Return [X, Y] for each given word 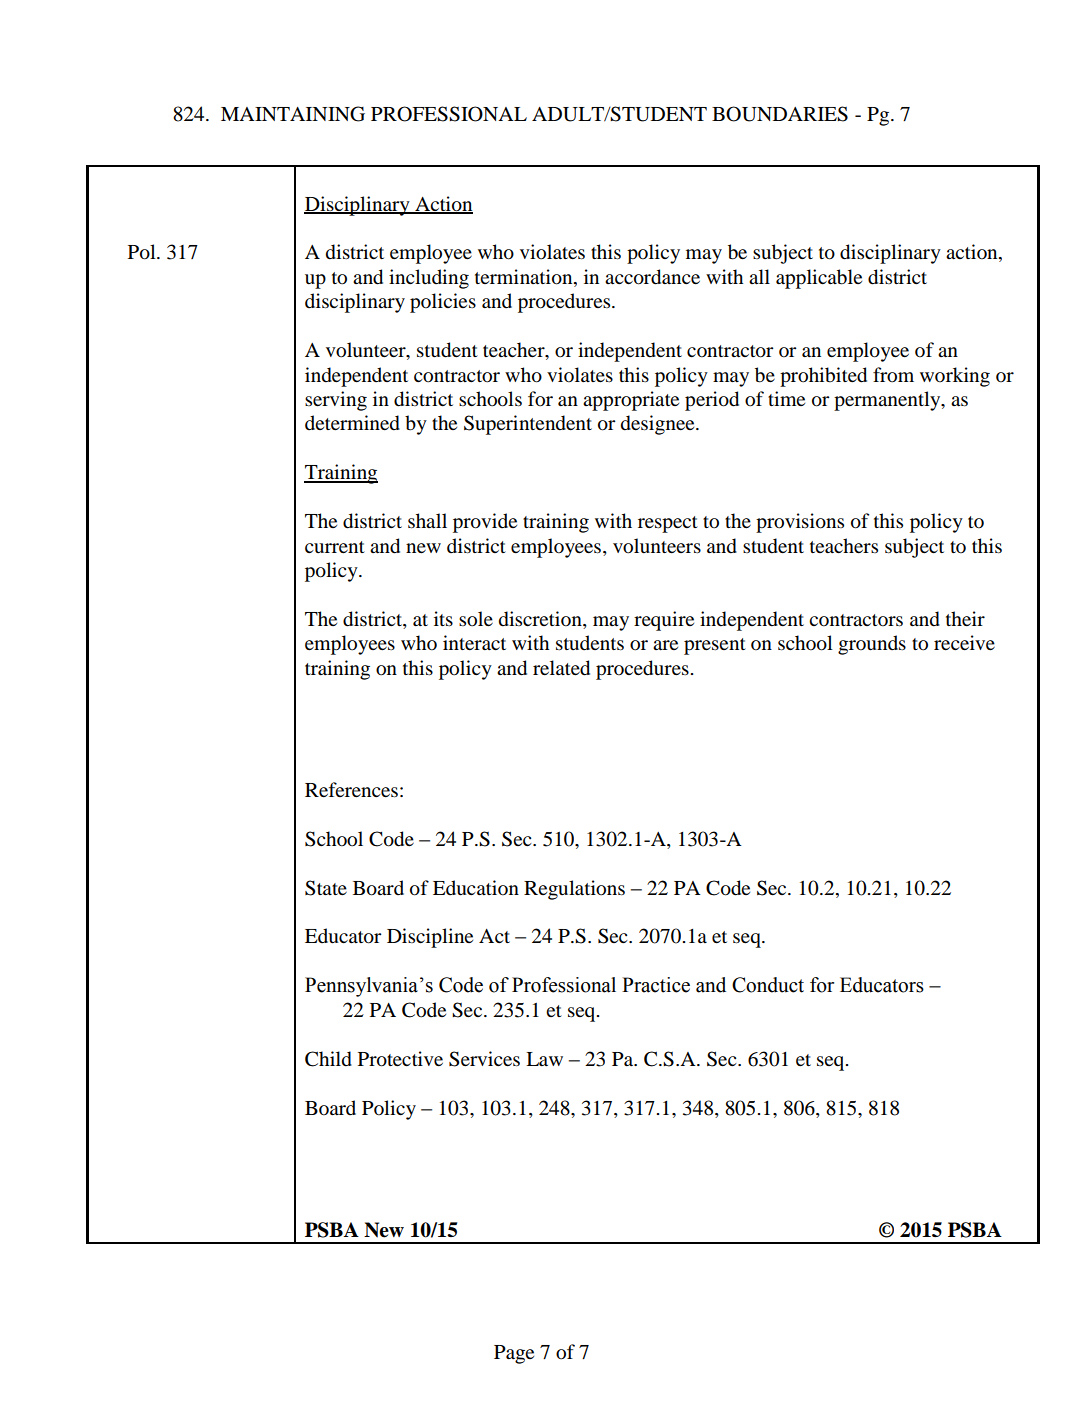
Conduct [768, 985]
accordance [652, 277]
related [561, 668]
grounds [872, 645]
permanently [888, 401]
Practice [656, 985]
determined [352, 423]
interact [474, 642]
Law [544, 1059]
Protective [400, 1059]
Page [514, 1354]
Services [484, 1059]
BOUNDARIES [780, 114]
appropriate [631, 401]
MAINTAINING [293, 114]
